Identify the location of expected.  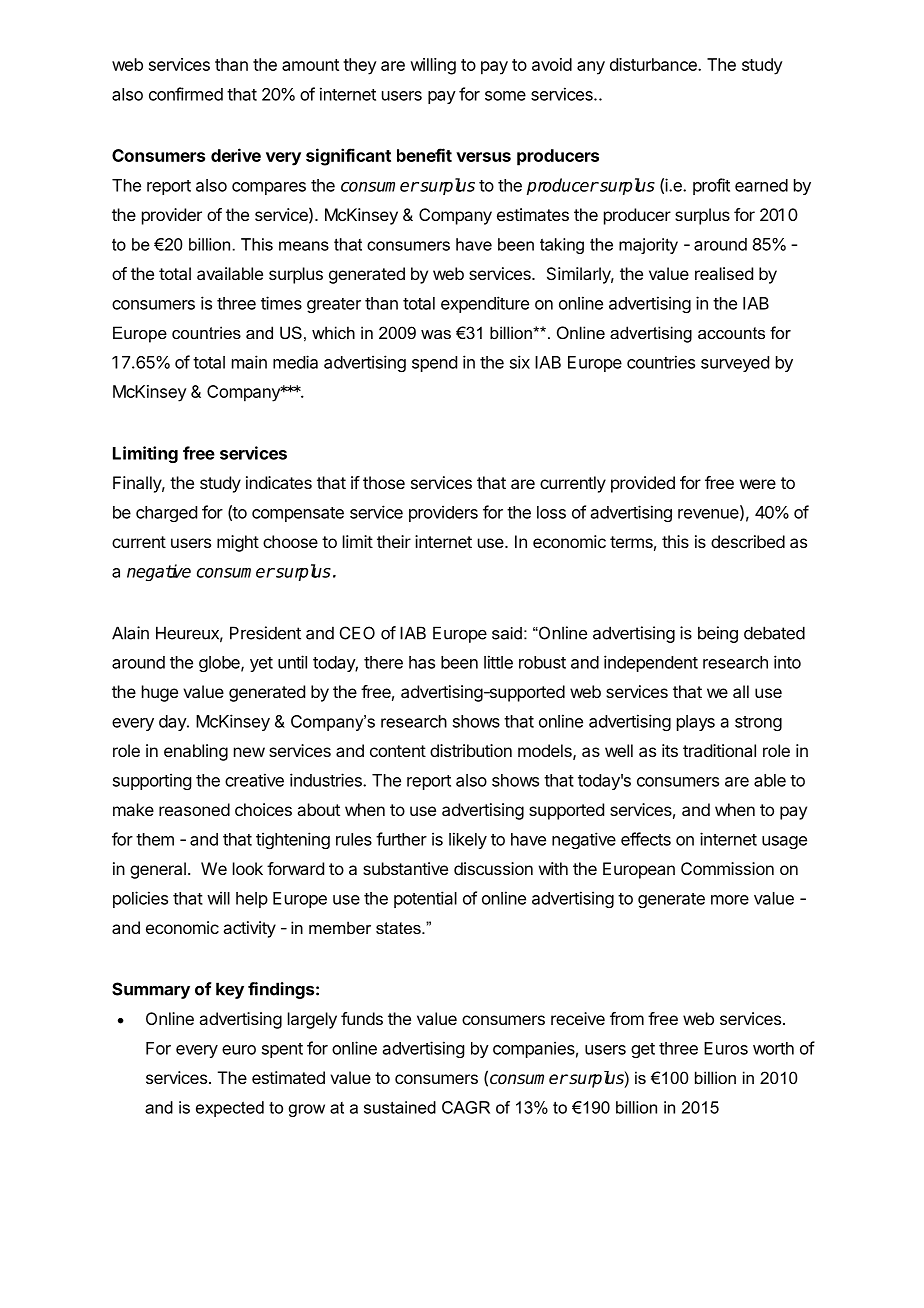
(230, 1109).
